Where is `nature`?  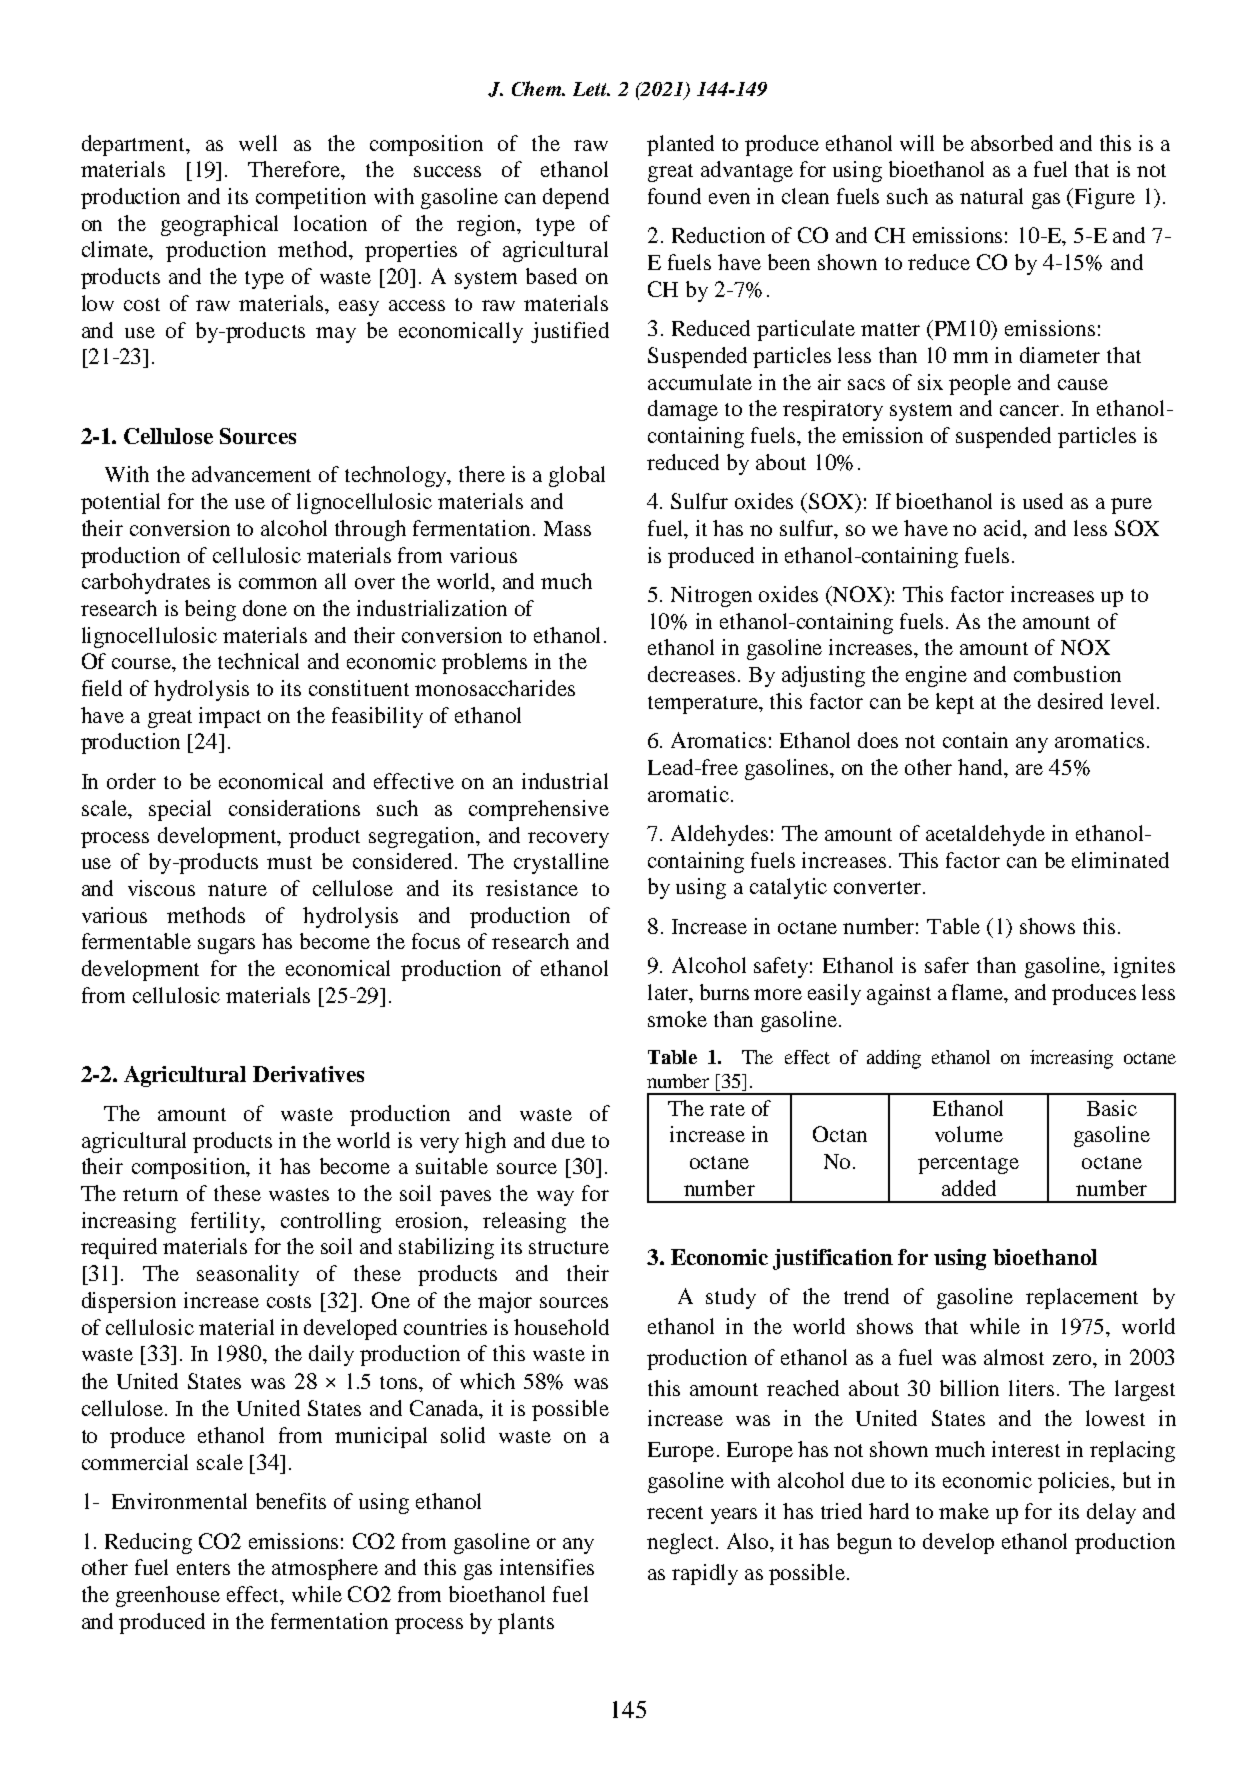 nature is located at coordinates (237, 889).
